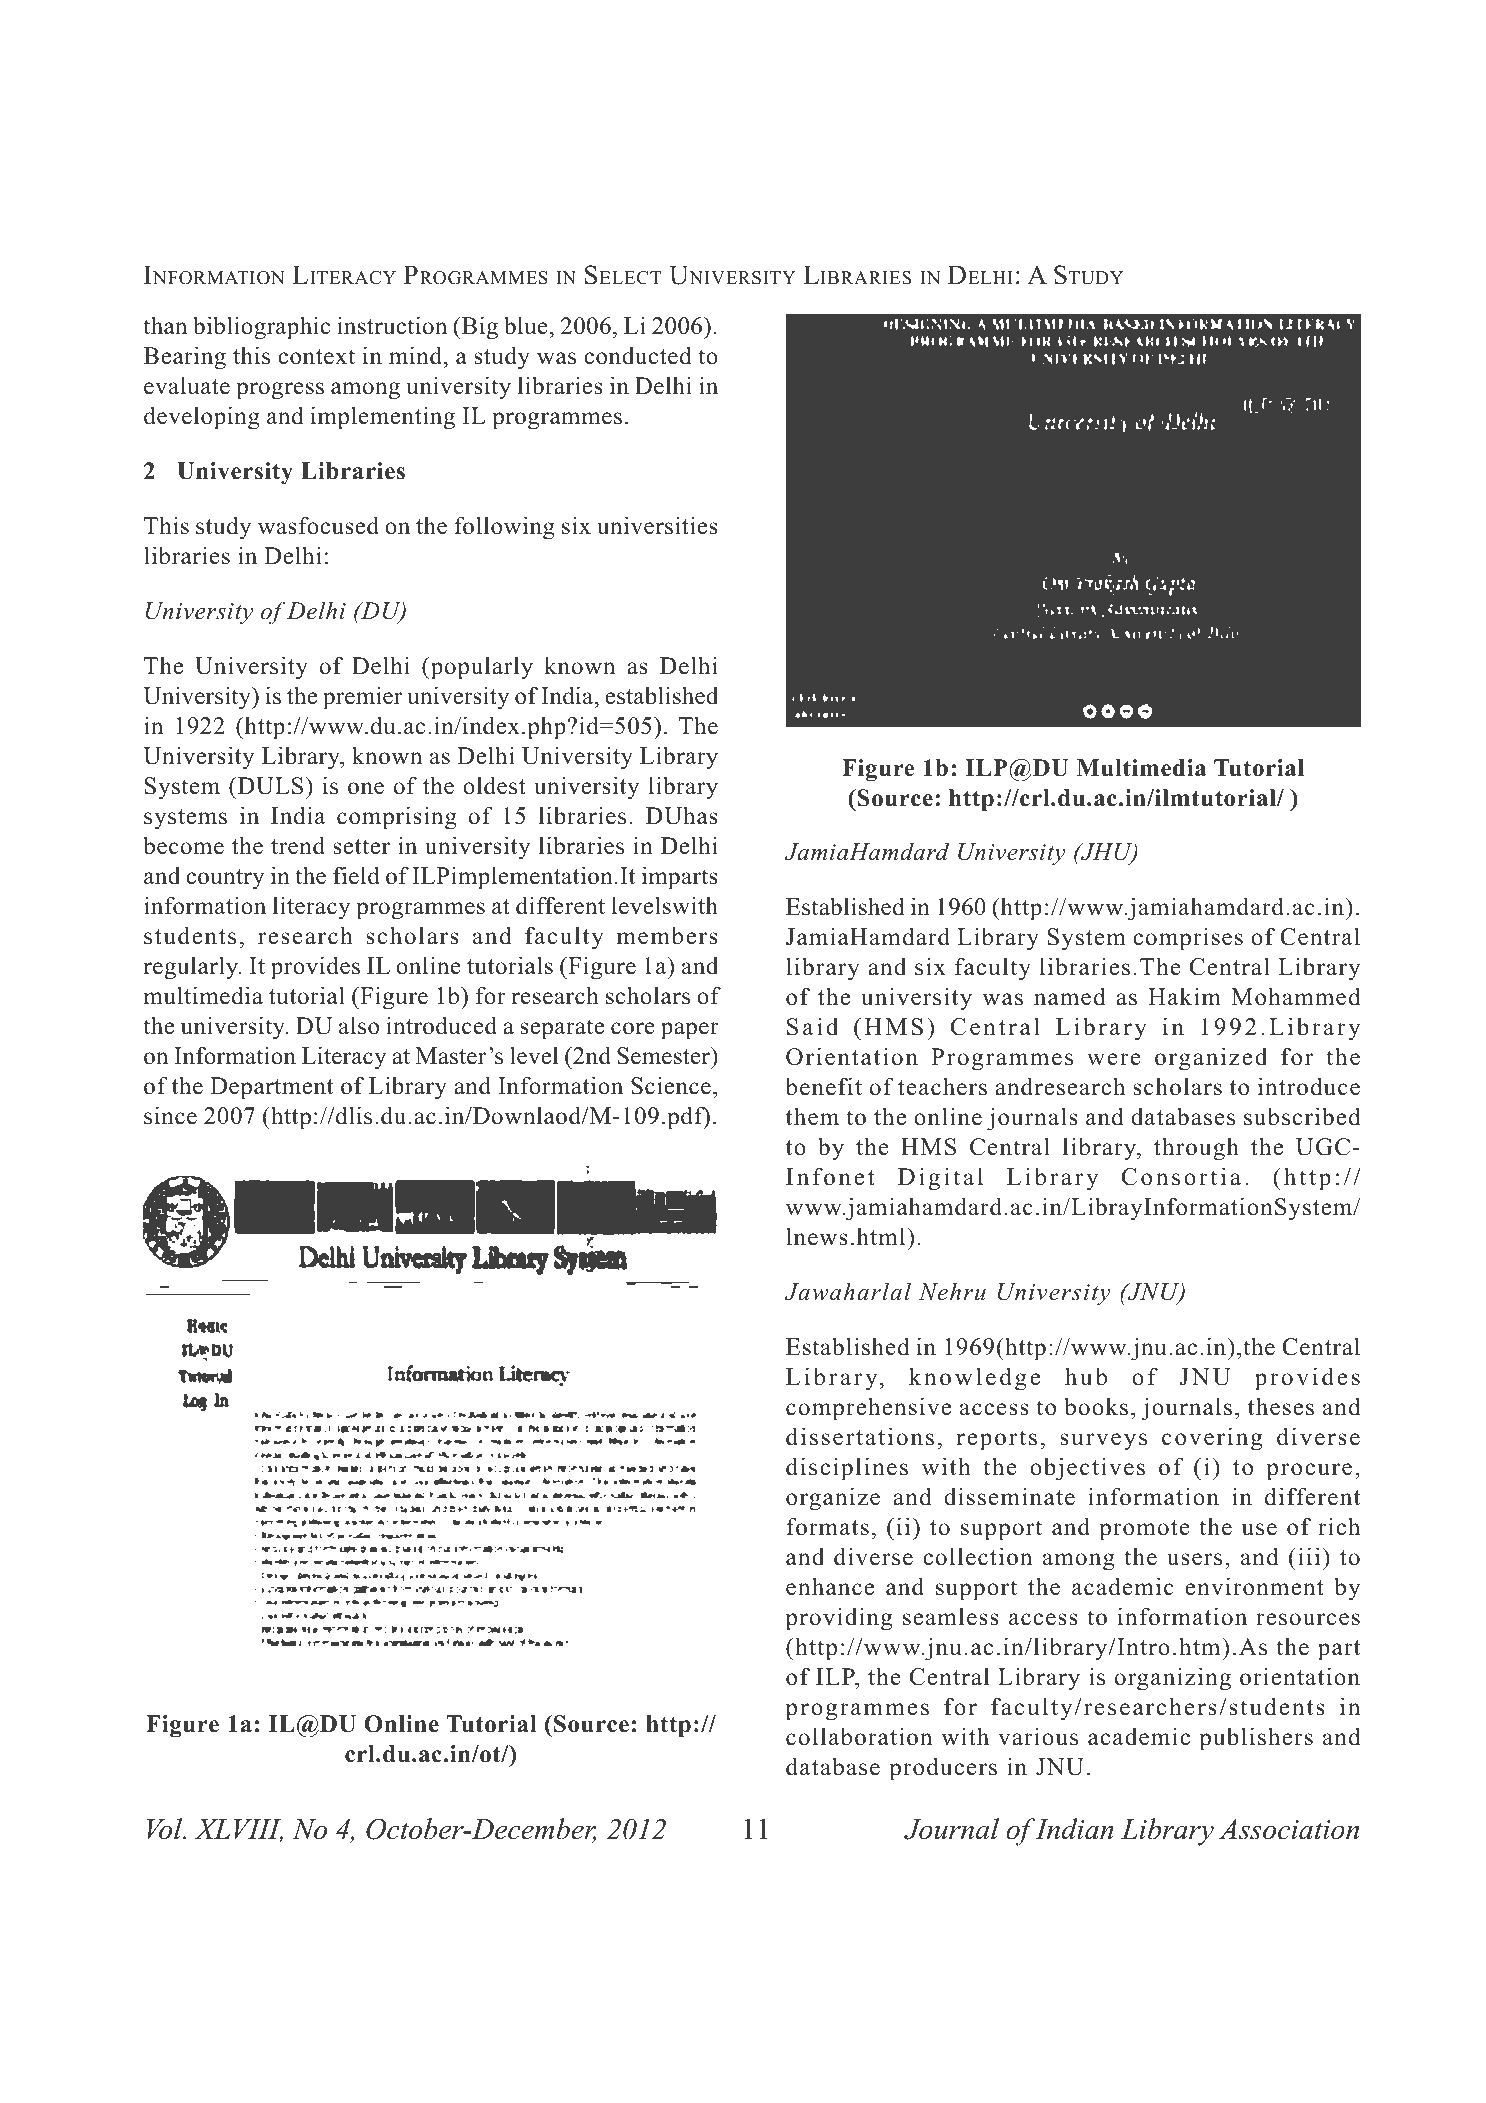 Image resolution: width=1486 pixels, height=2103 pixels. Describe the element at coordinates (847, 1469) in the screenshot. I see `disciplines` at that location.
